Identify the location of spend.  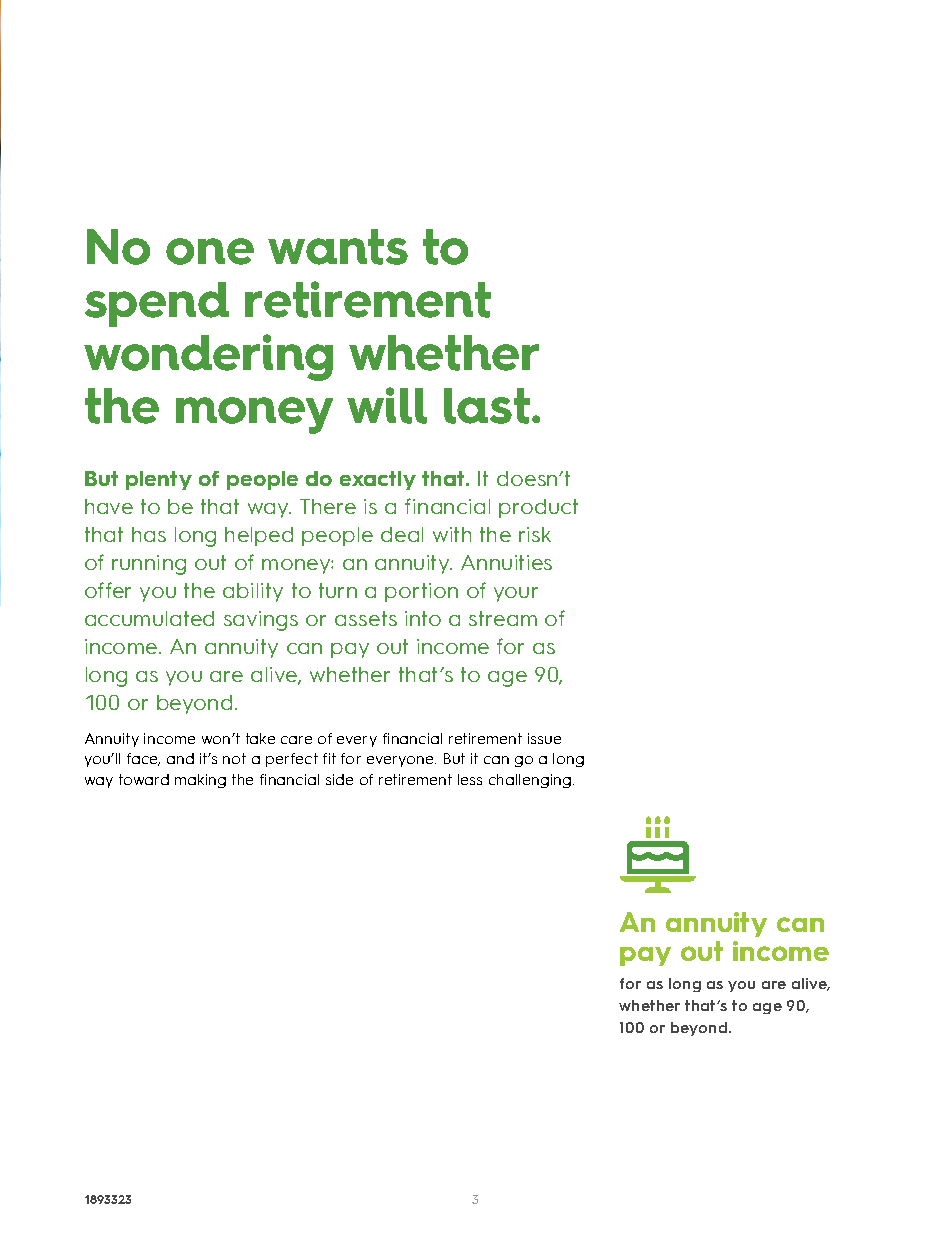
(157, 304).
